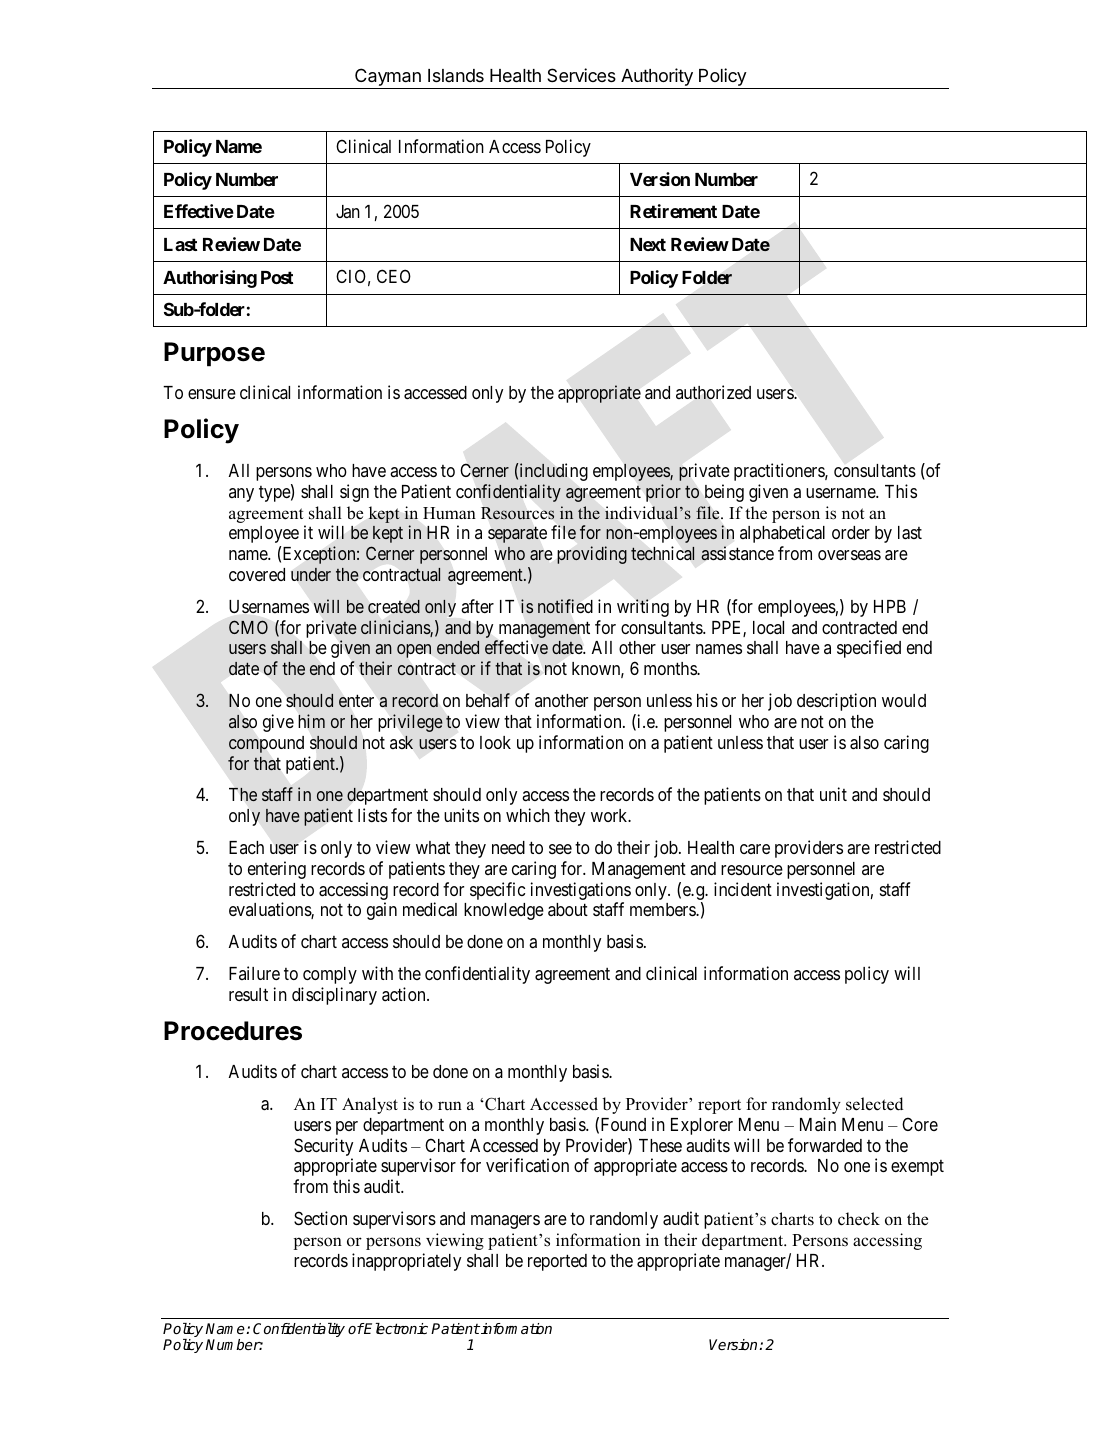 Image resolution: width=1109 pixels, height=1436 pixels. What do you see at coordinates (241, 495) in the screenshot?
I see `any` at bounding box center [241, 495].
